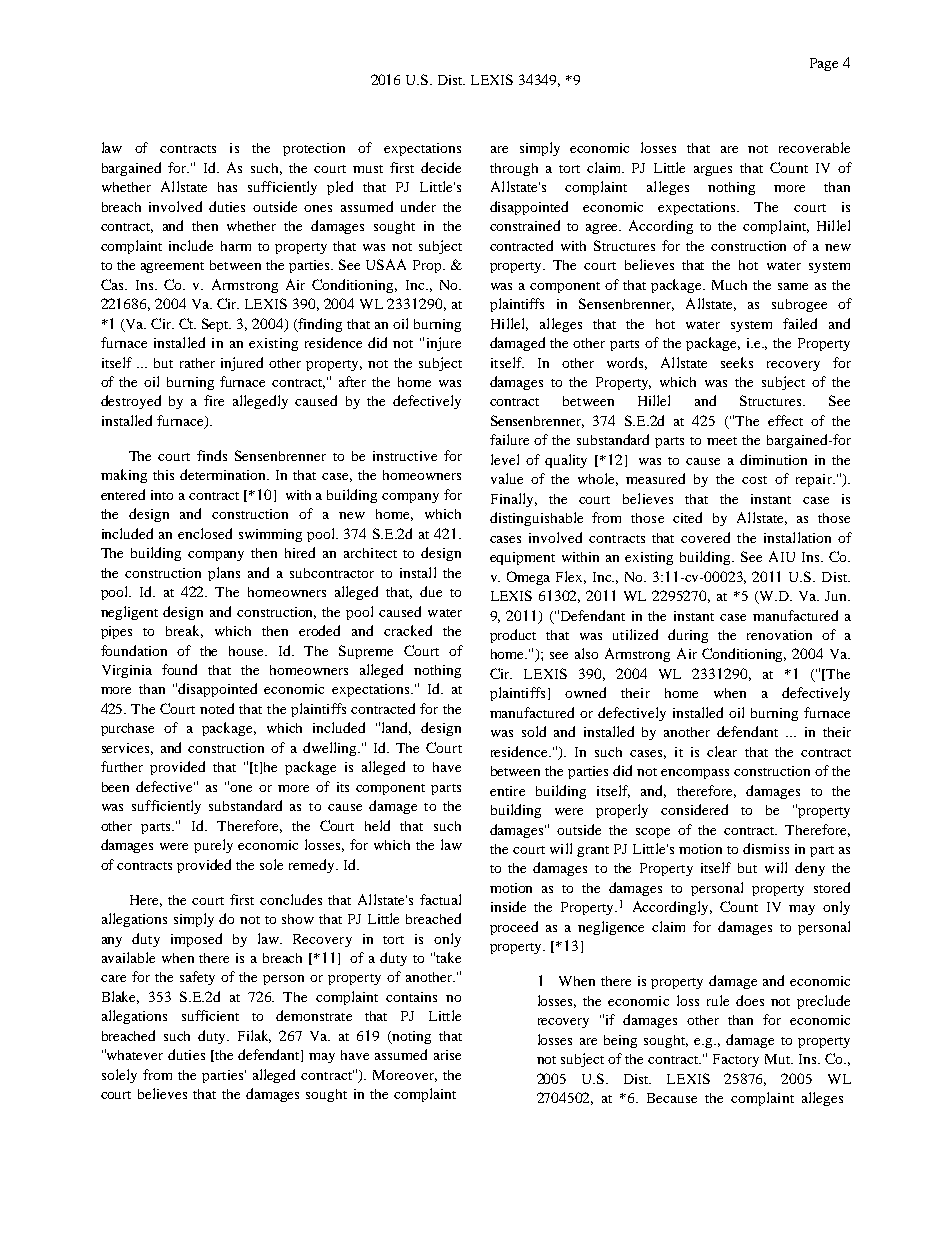 The image size is (952, 1233). Describe the element at coordinates (216, 325) in the document. I see `Sept` at that location.
